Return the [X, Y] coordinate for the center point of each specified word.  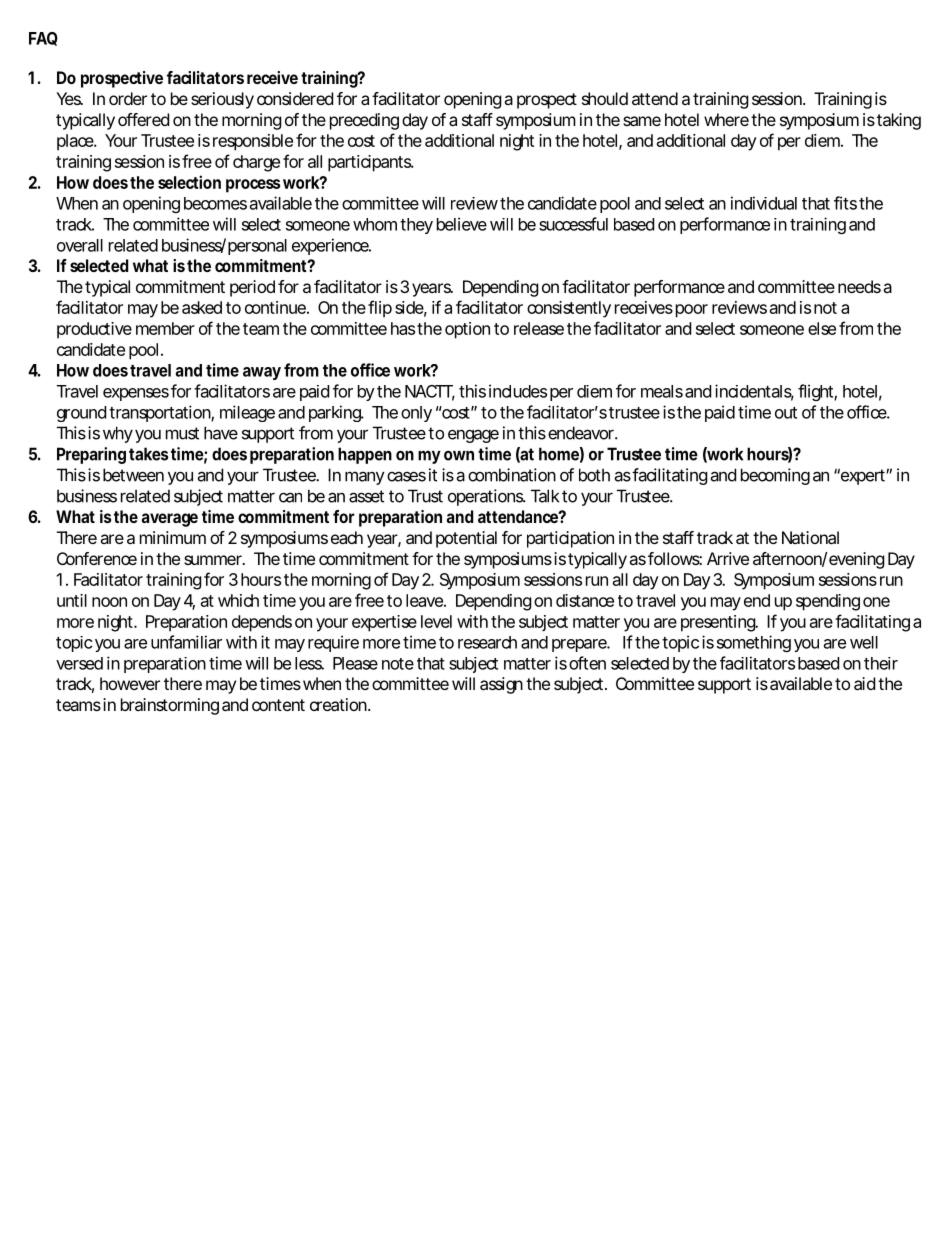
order [128, 98]
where [726, 119]
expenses [136, 394]
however [130, 683]
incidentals [754, 392]
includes [518, 391]
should [605, 98]
